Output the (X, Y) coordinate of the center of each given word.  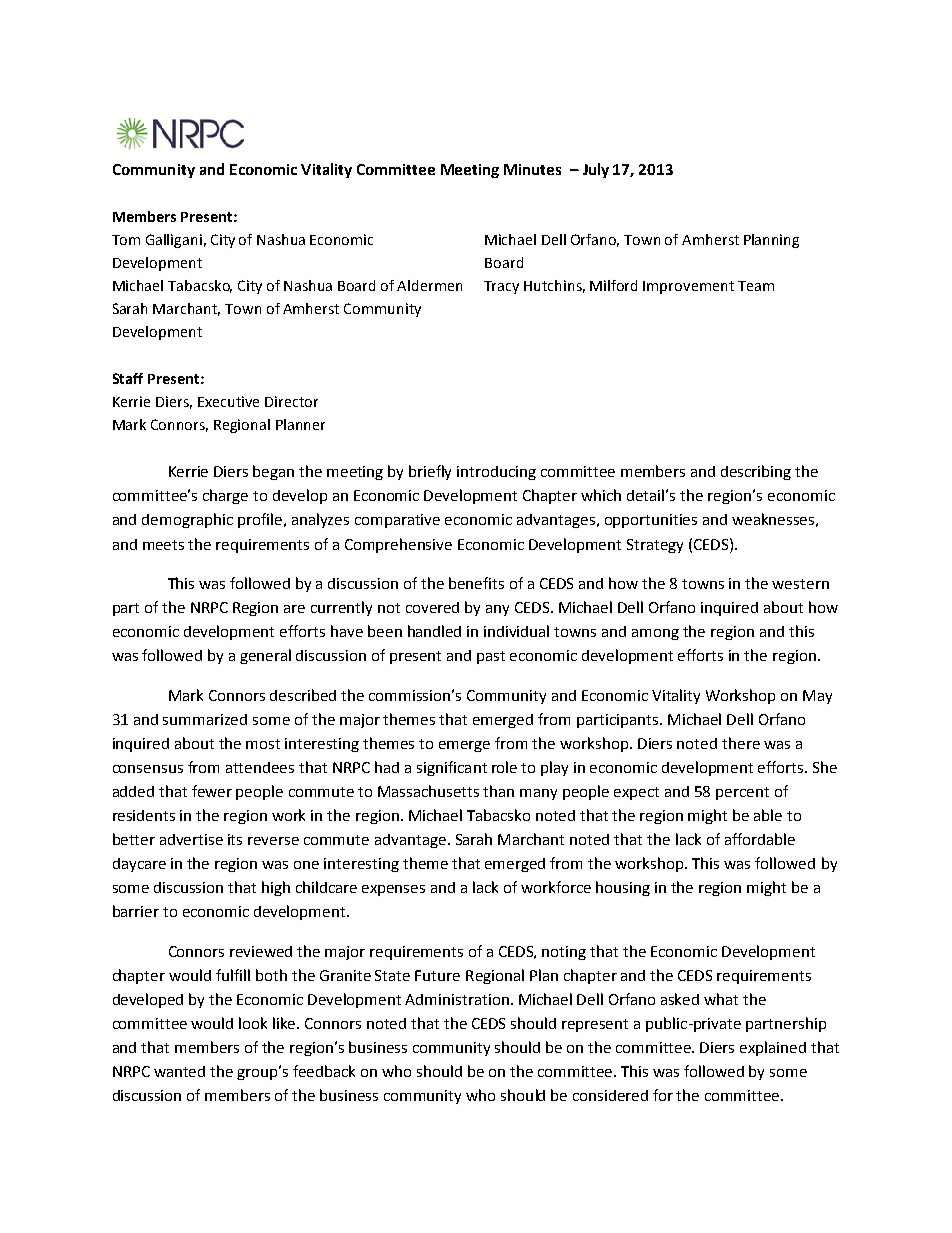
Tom (126, 240)
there (741, 743)
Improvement (688, 287)
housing (623, 888)
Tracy (501, 287)
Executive (228, 401)
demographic (187, 520)
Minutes (532, 169)
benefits (476, 583)
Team (756, 286)
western (800, 584)
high (276, 888)
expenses (393, 890)
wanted (179, 1071)
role (504, 767)
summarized (205, 719)
